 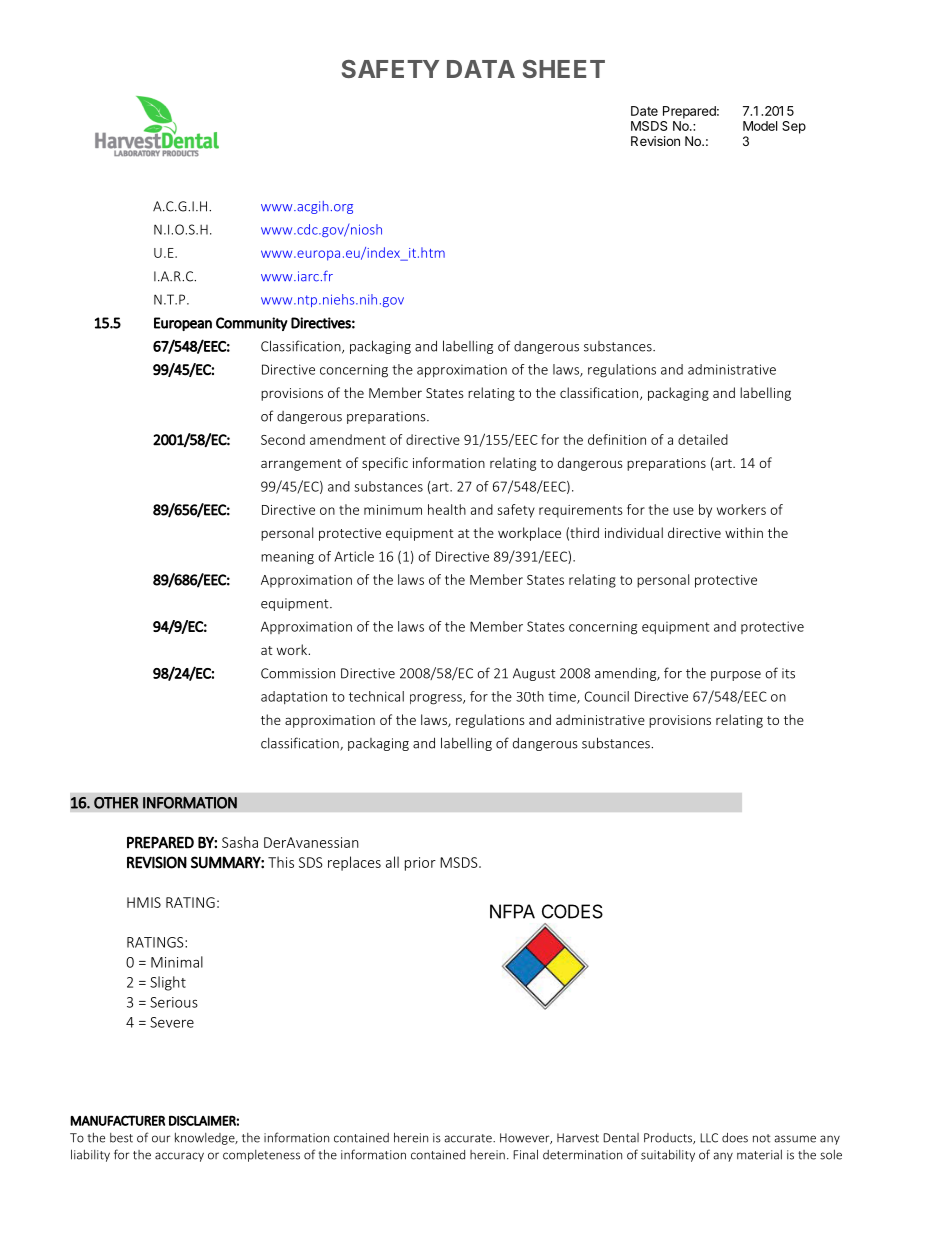 I want to click on does, so click(x=735, y=1138).
